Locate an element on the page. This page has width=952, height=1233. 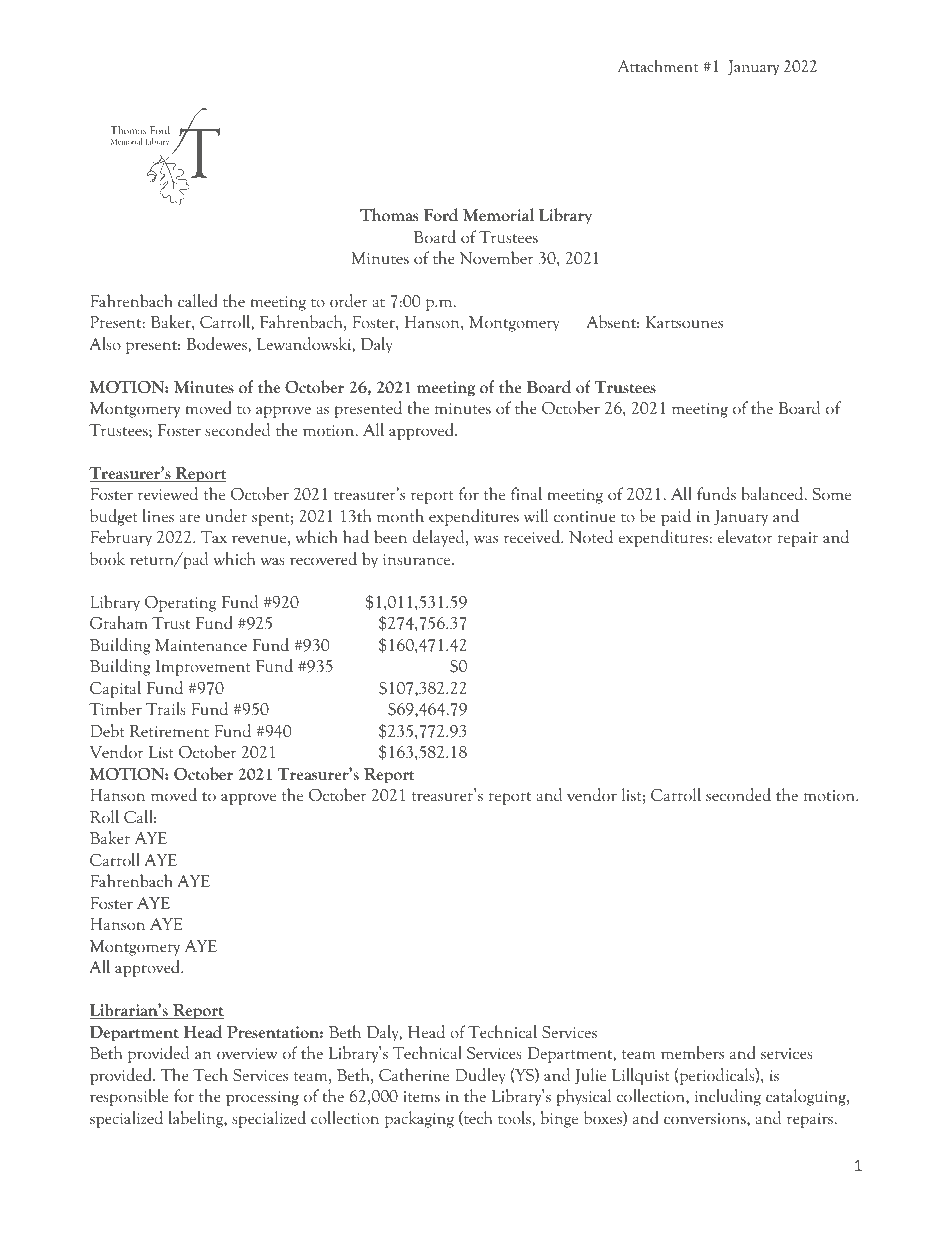
insurance is located at coordinates (418, 559).
